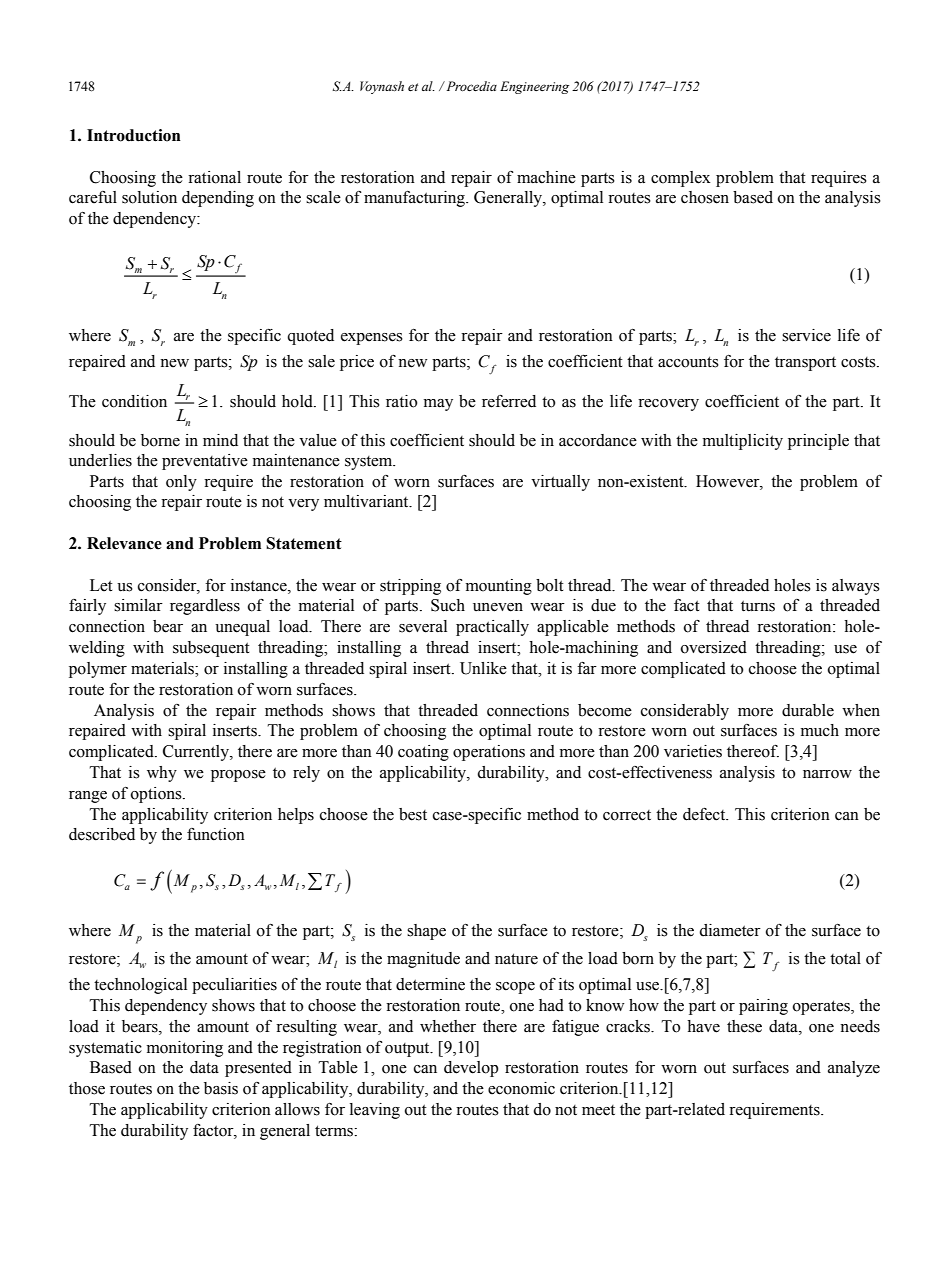 Image resolution: width=944 pixels, height=1288 pixels. What do you see at coordinates (546, 177) in the screenshot?
I see `machine` at bounding box center [546, 177].
